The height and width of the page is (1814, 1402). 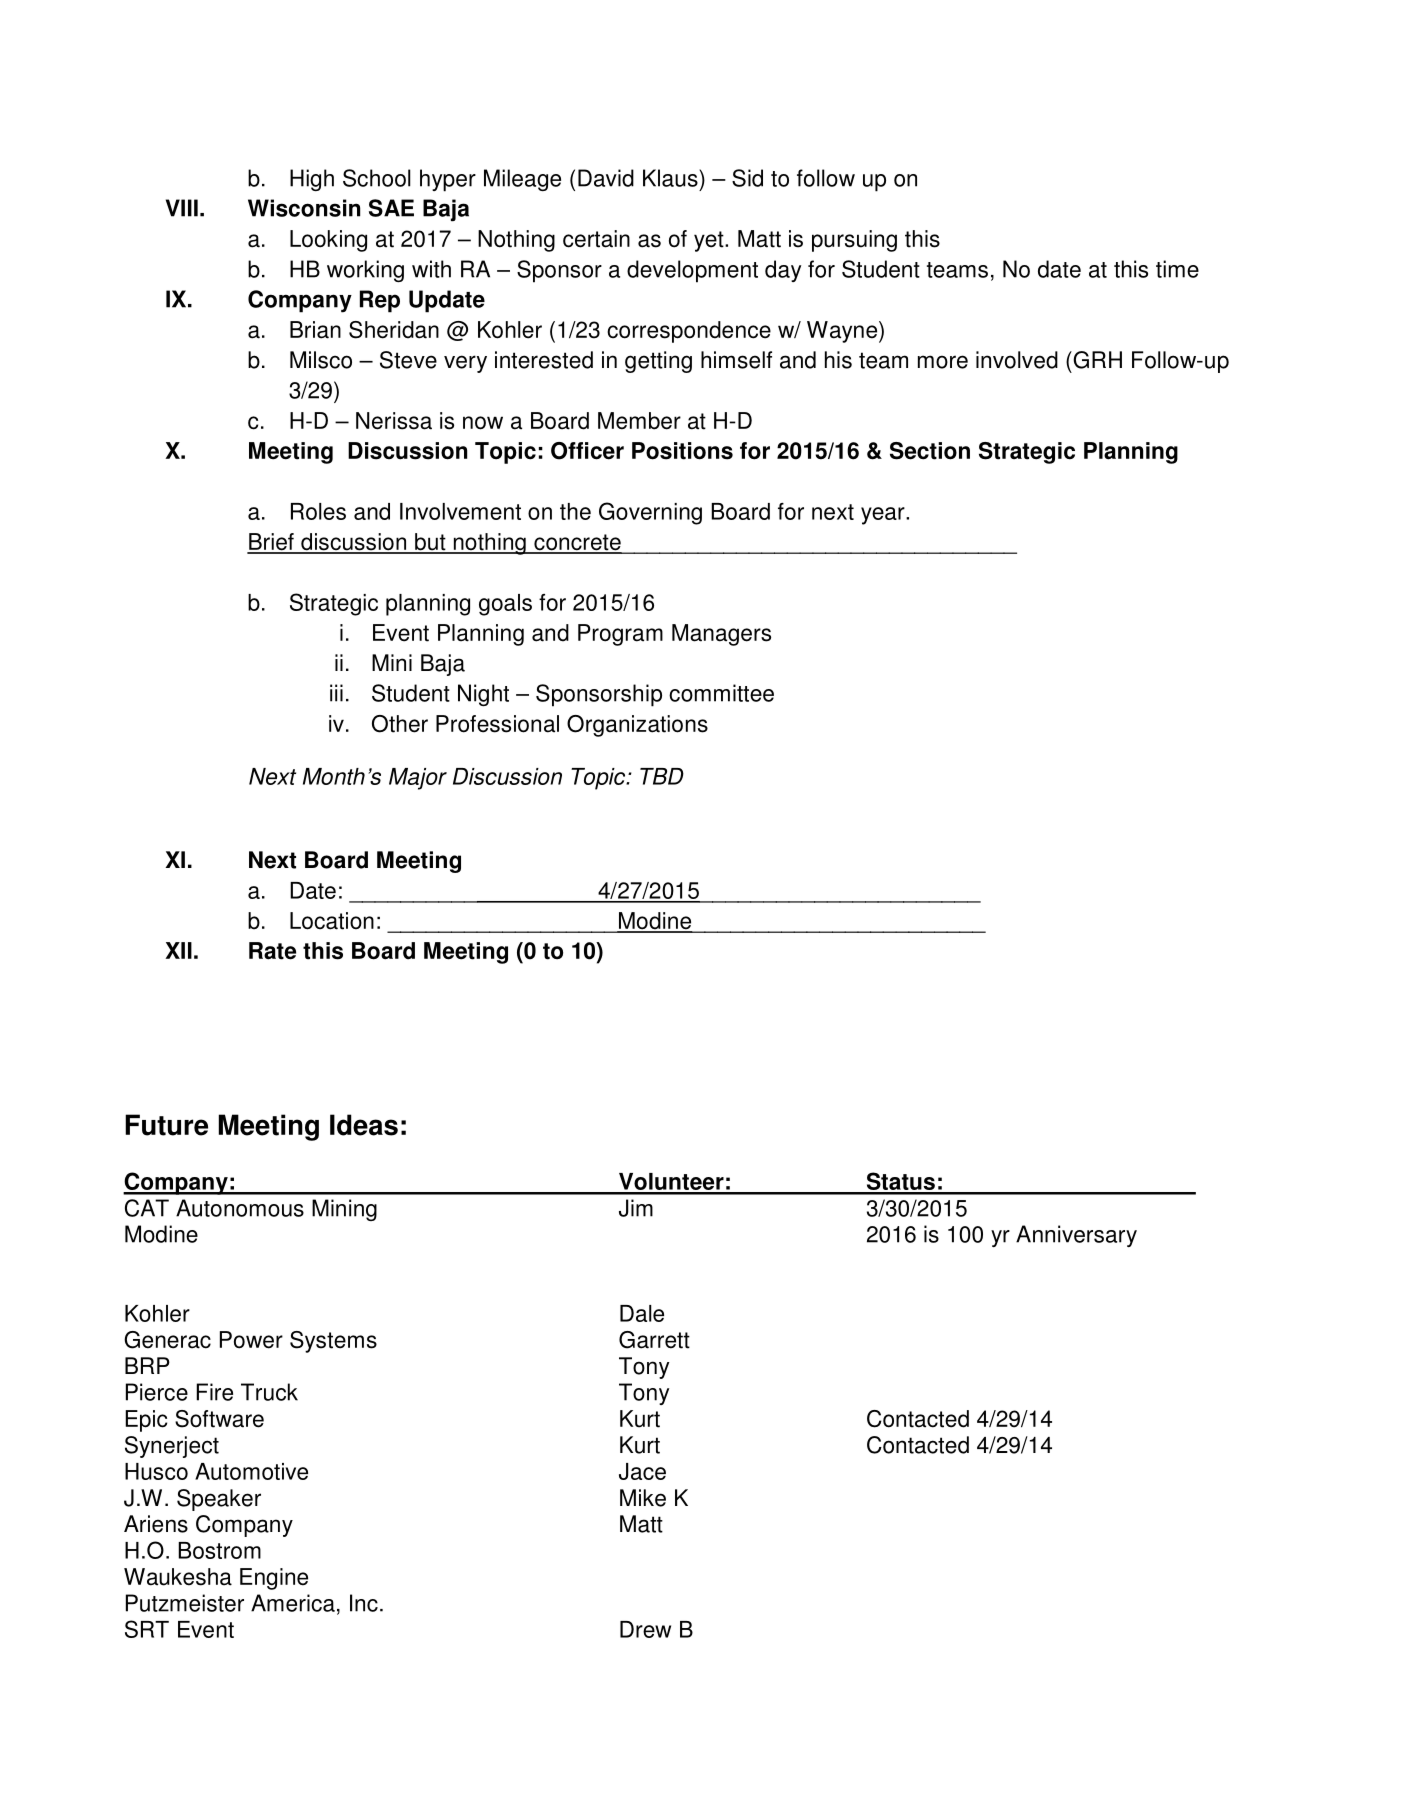 I want to click on Other, so click(x=400, y=724).
